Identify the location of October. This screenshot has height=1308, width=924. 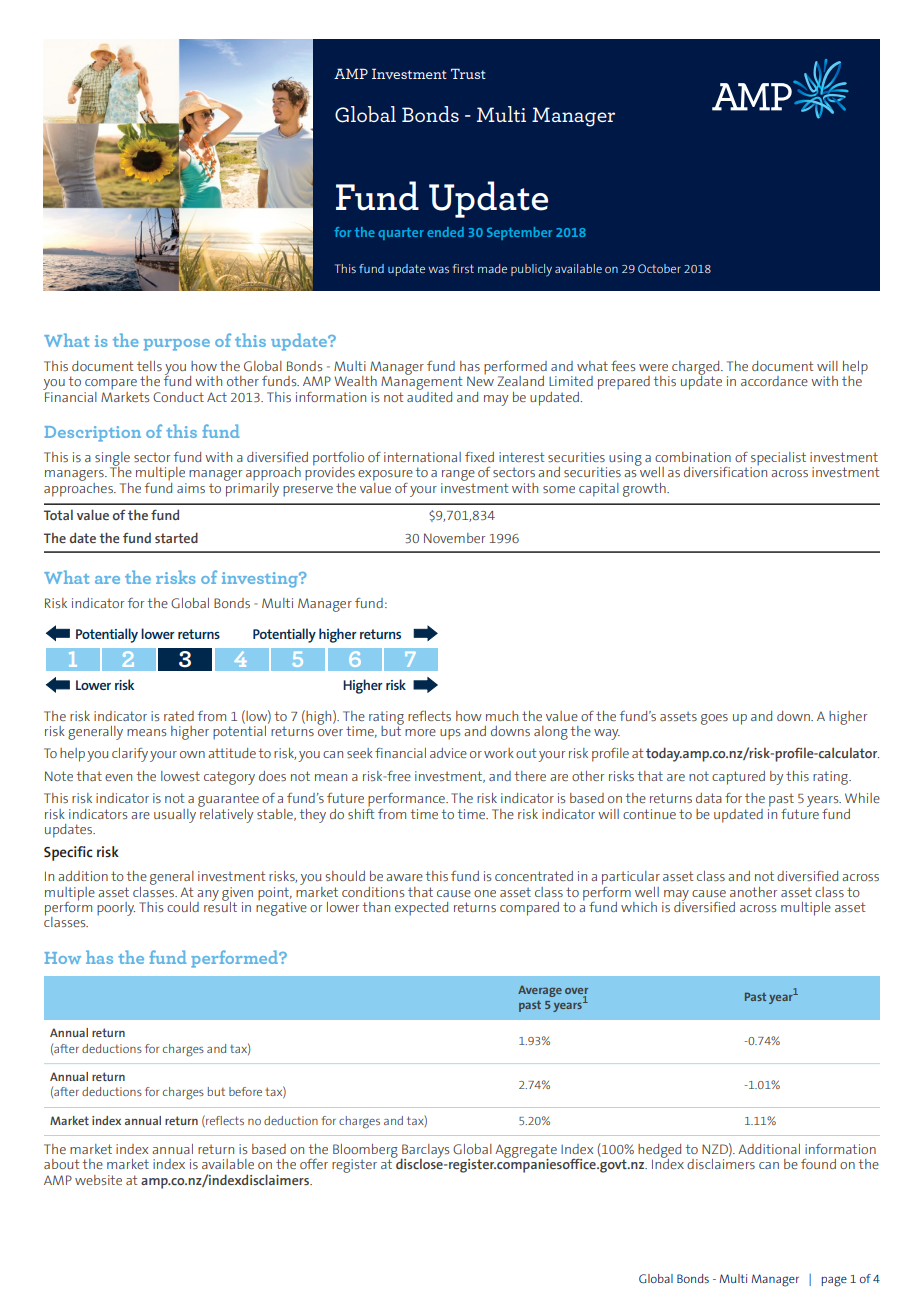
(659, 268).
